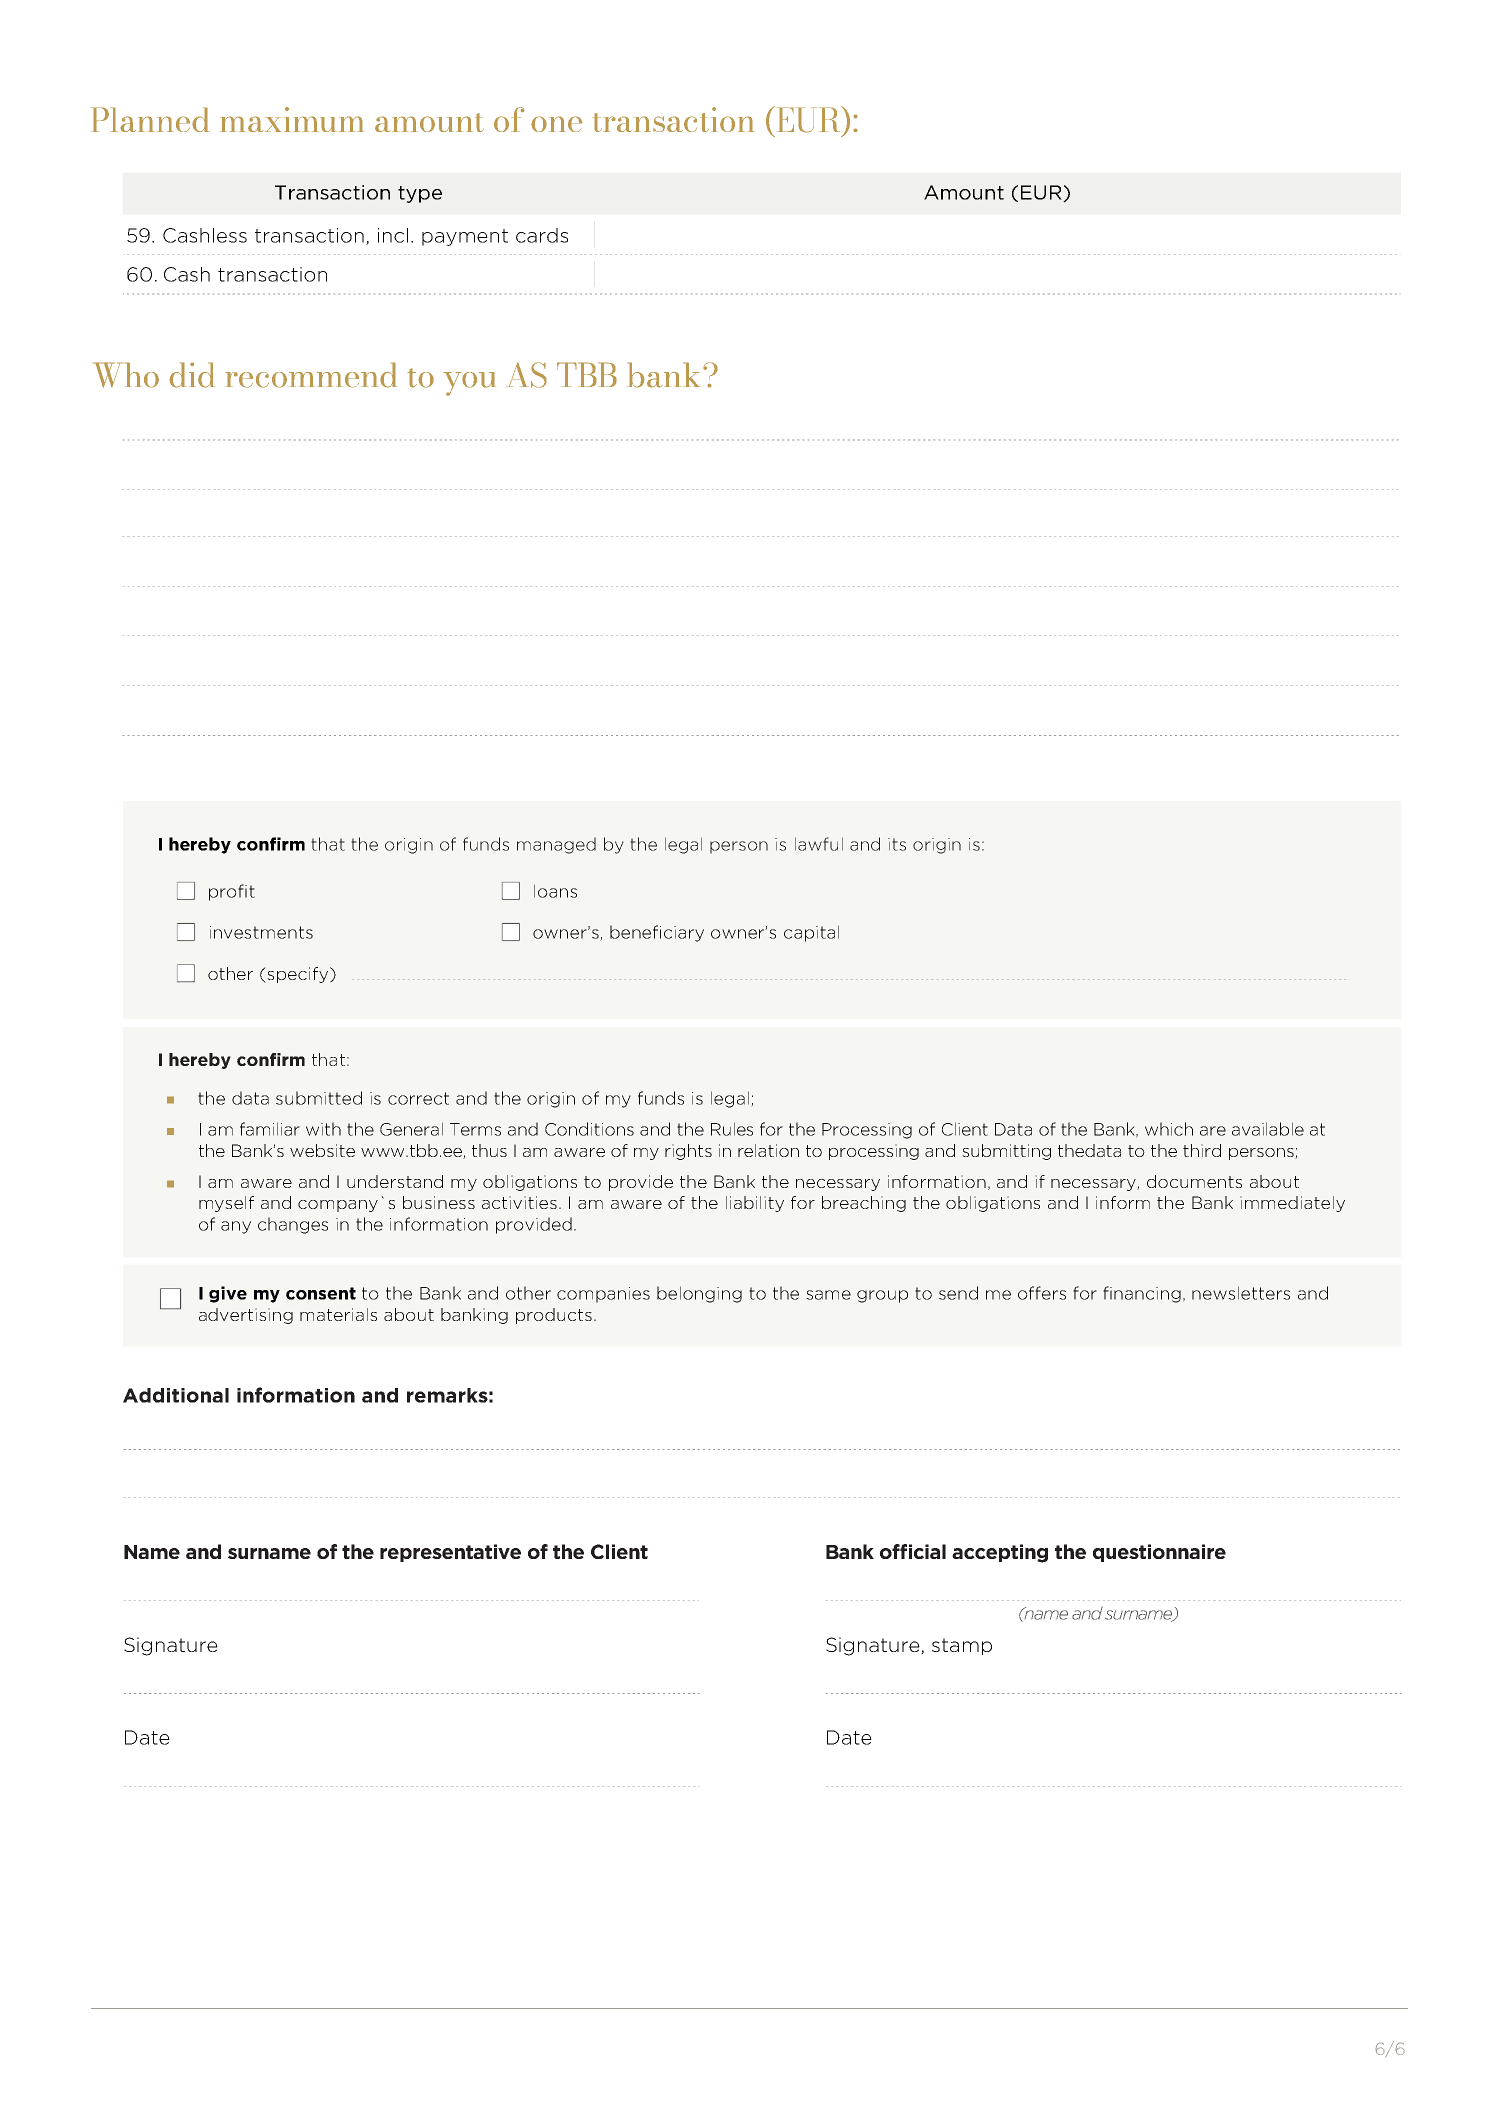  What do you see at coordinates (755, 1204) in the page?
I see `liability` at bounding box center [755, 1204].
